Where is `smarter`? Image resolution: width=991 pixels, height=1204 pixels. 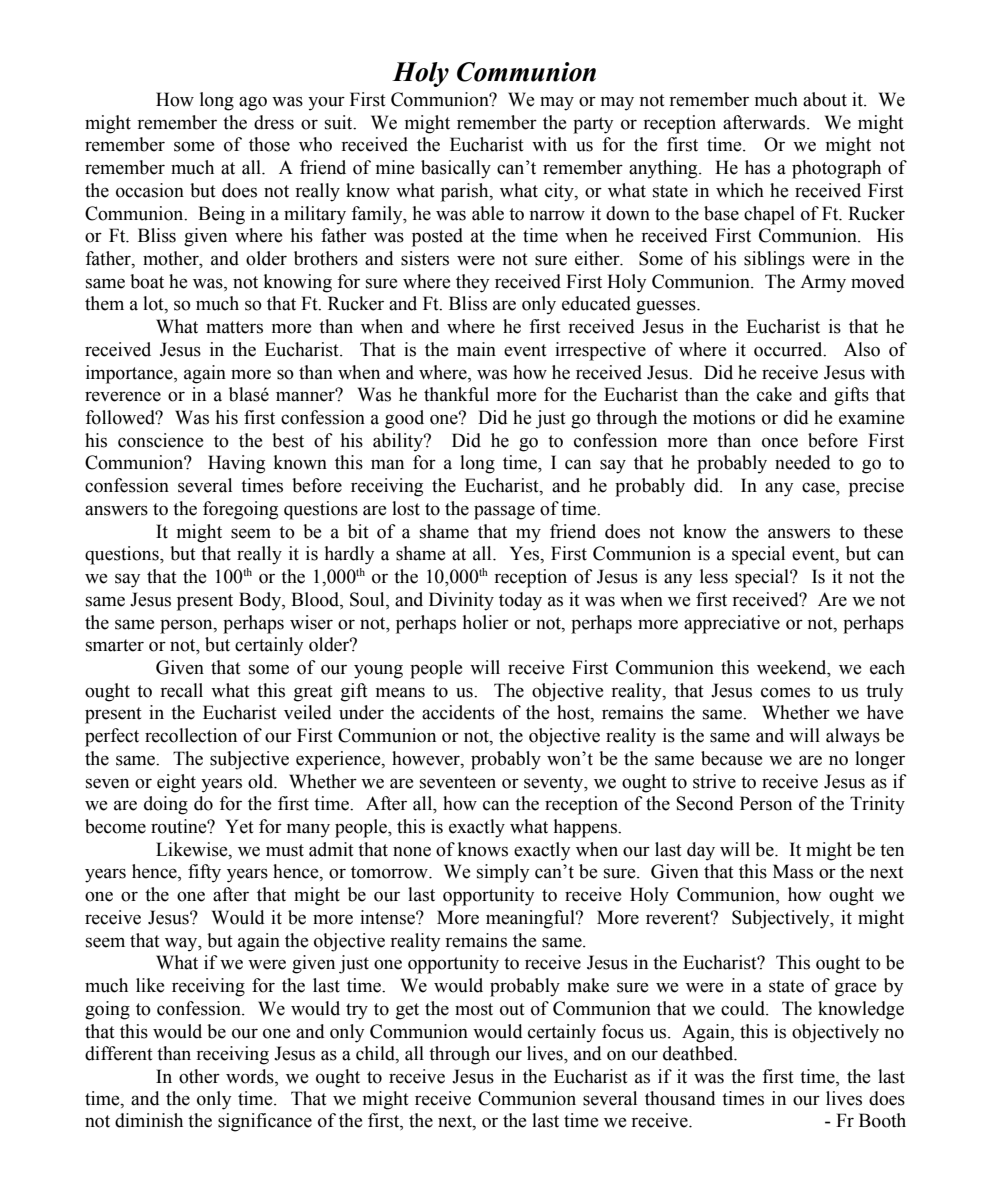 smarter is located at coordinates (115, 645).
